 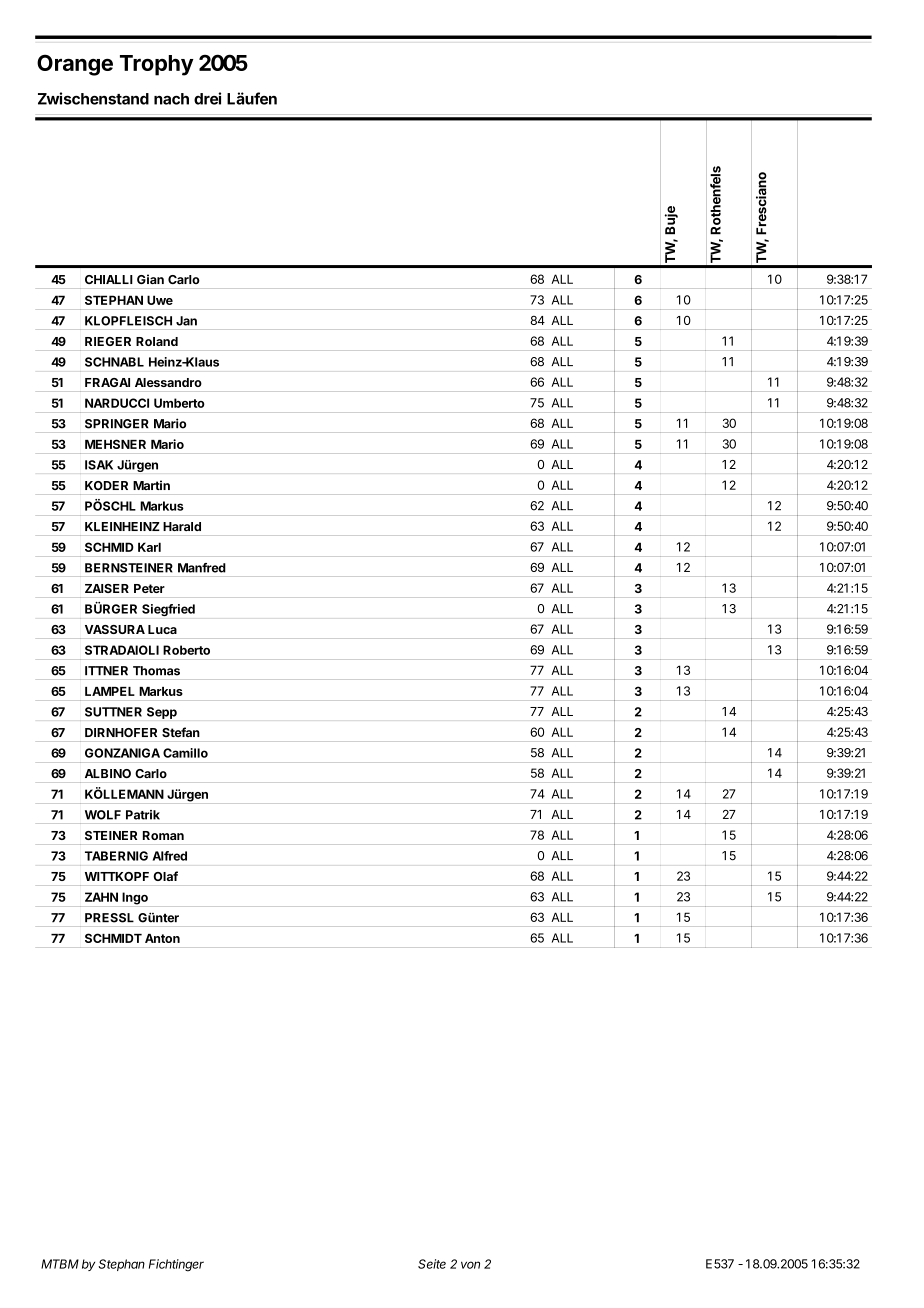 I want to click on Harald, so click(x=182, y=526).
